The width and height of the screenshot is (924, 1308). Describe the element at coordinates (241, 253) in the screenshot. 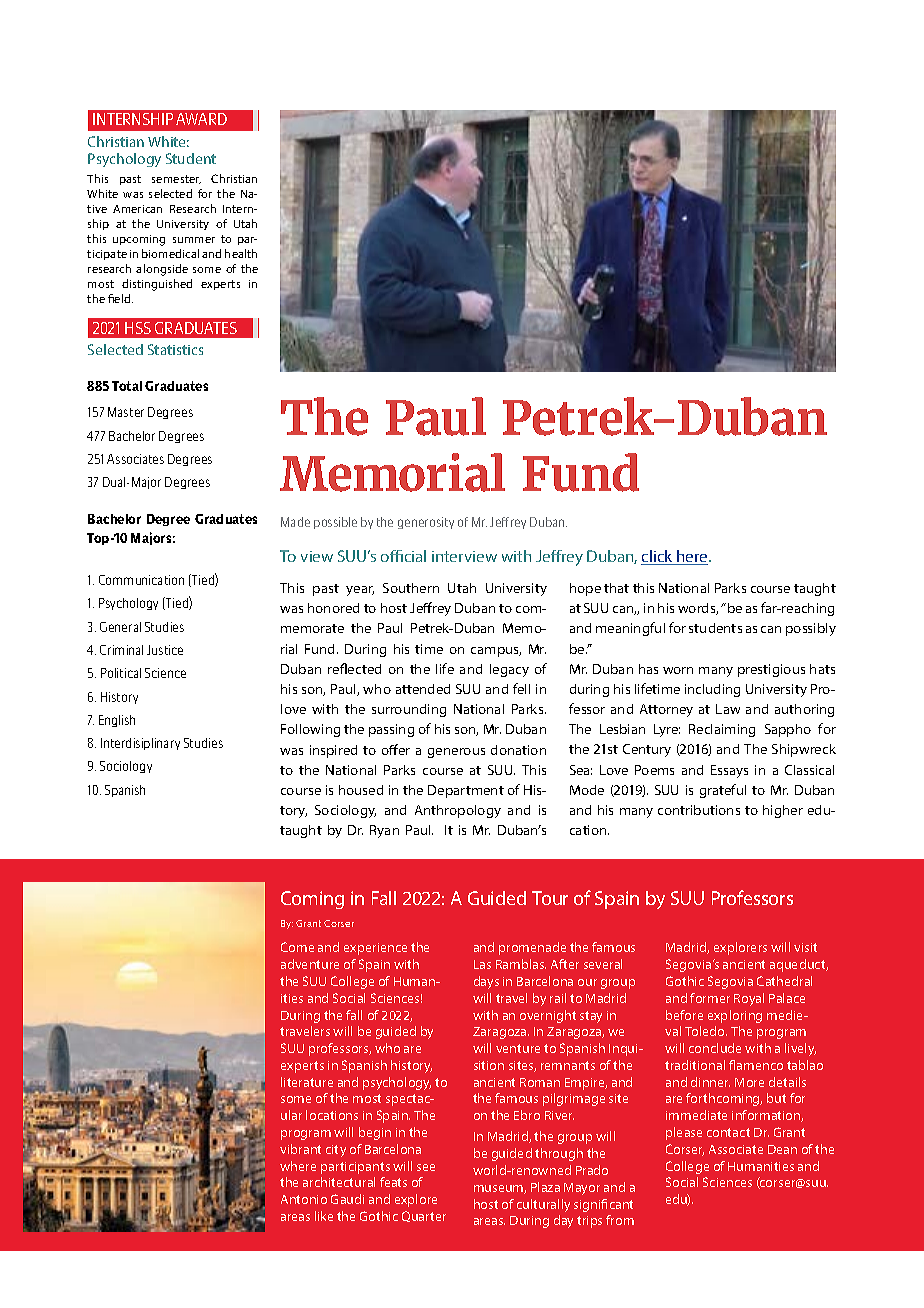

I see `health` at that location.
